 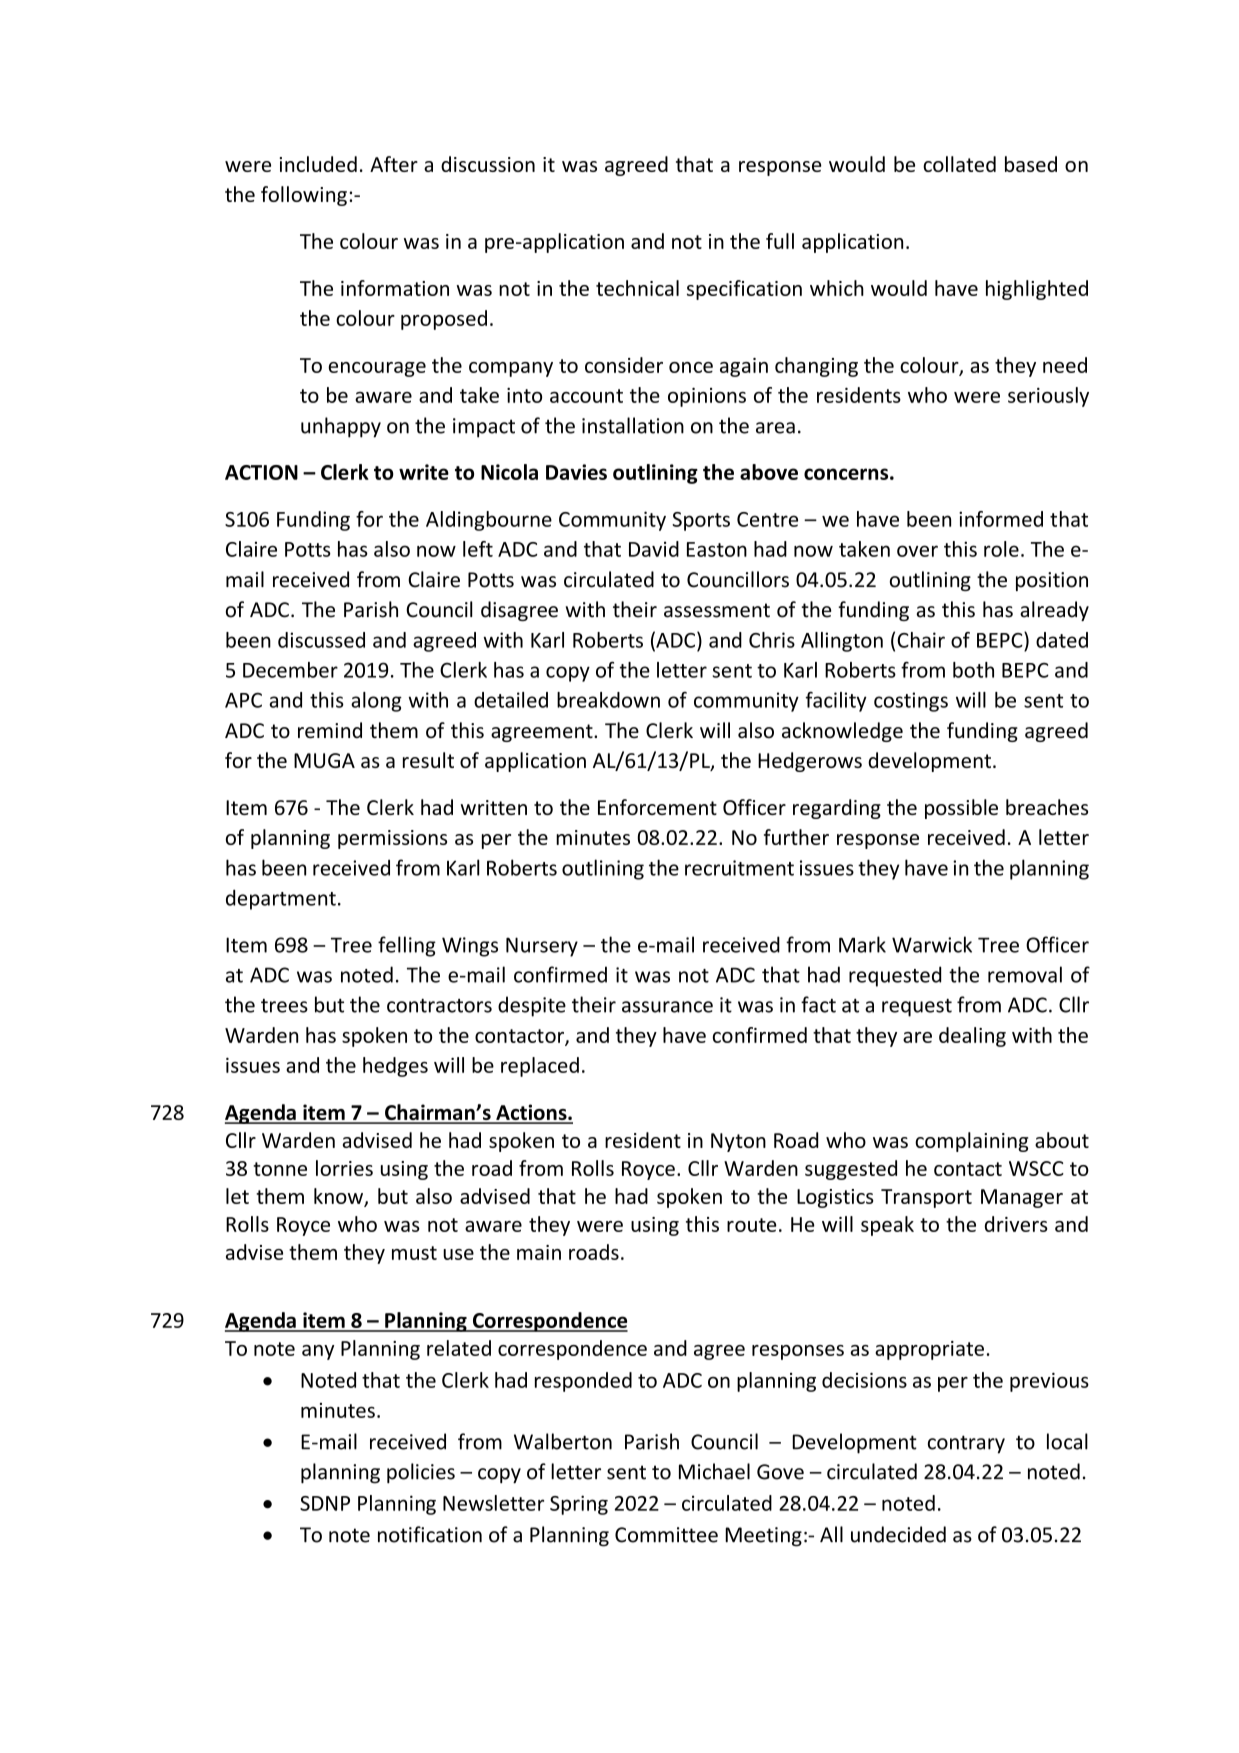 I want to click on technical, so click(x=637, y=288).
